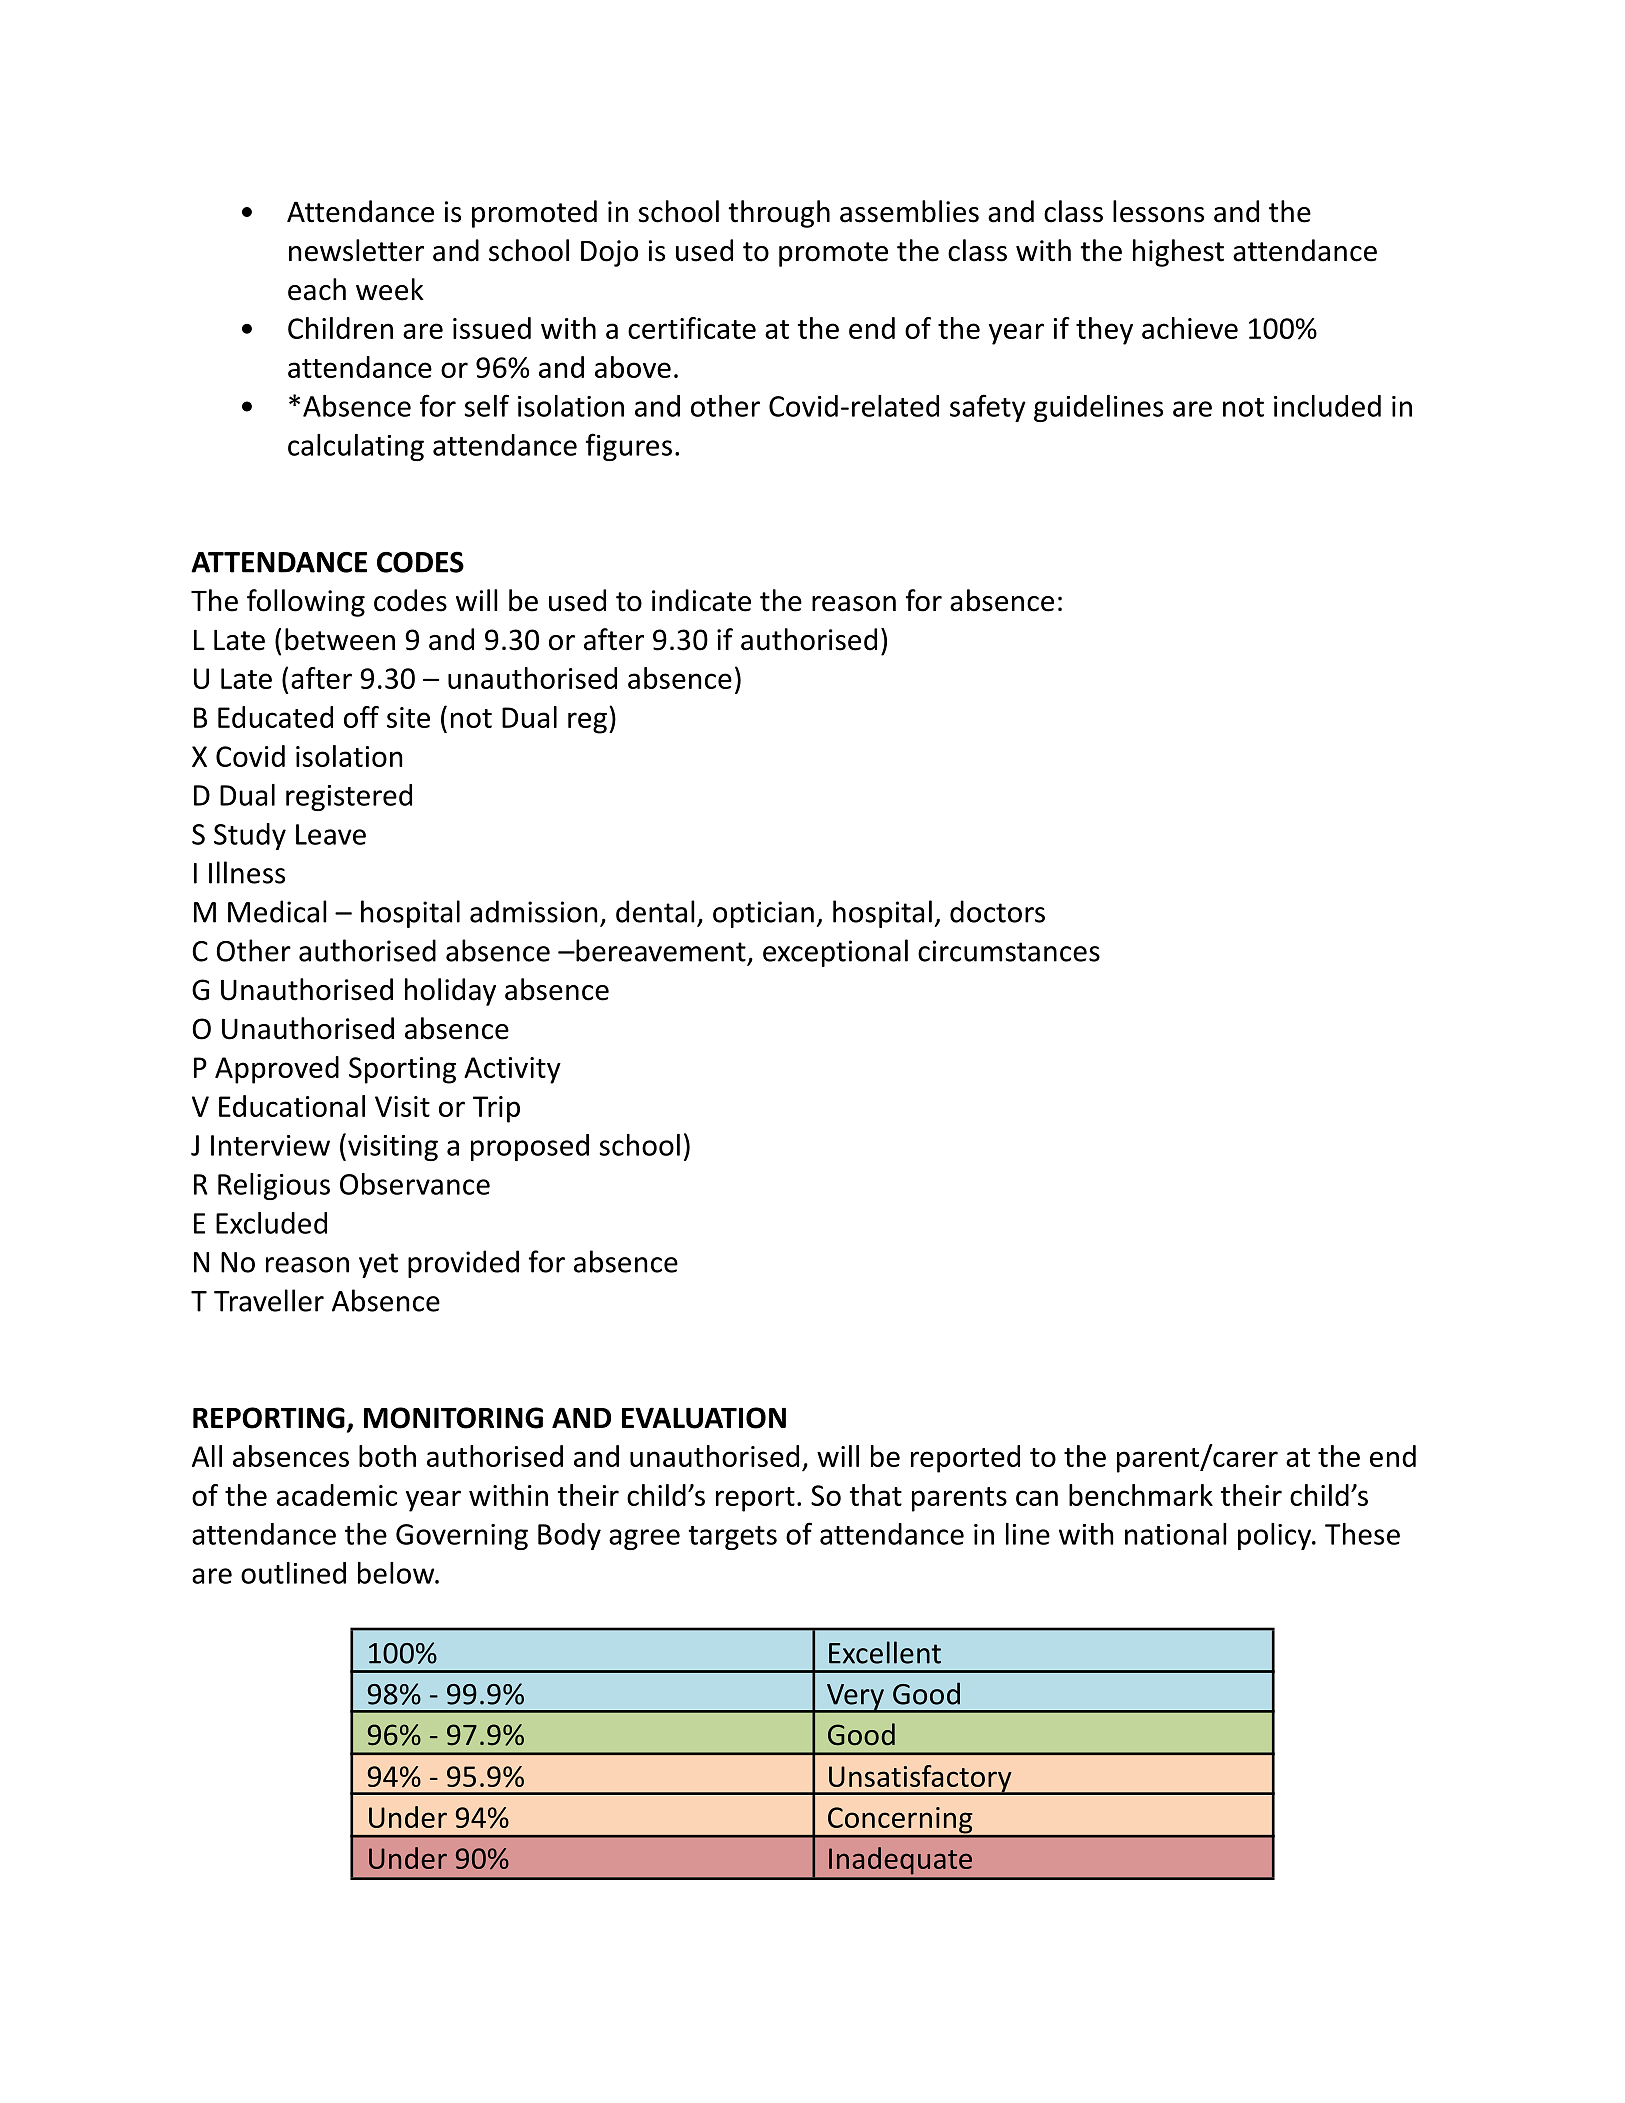  I want to click on highest, so click(1178, 253).
